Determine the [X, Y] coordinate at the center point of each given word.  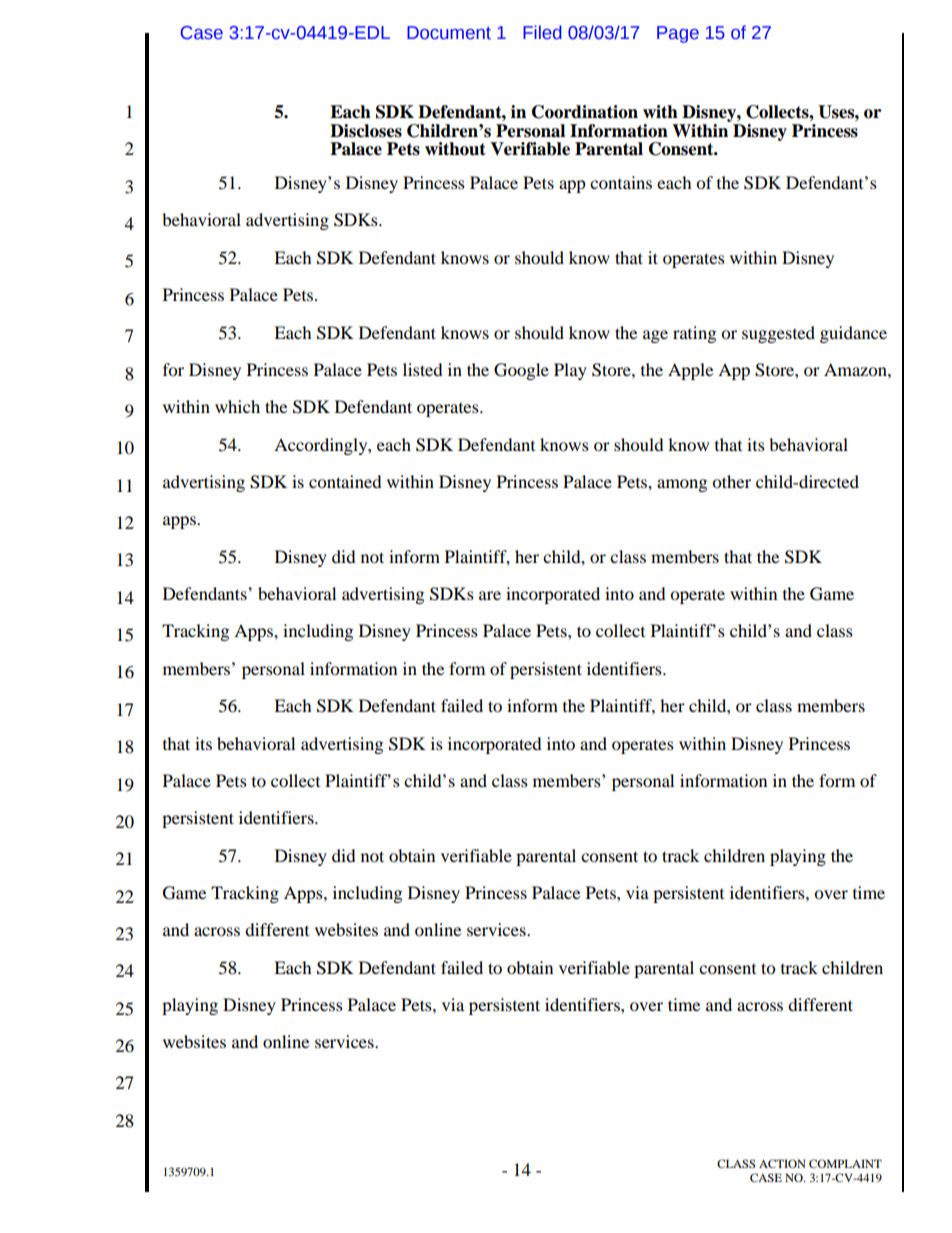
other [731, 481]
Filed [542, 32]
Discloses [366, 131]
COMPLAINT [845, 1163]
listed [423, 369]
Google [521, 371]
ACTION [782, 1163]
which [237, 406]
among [682, 485]
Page [678, 34]
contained [345, 481]
